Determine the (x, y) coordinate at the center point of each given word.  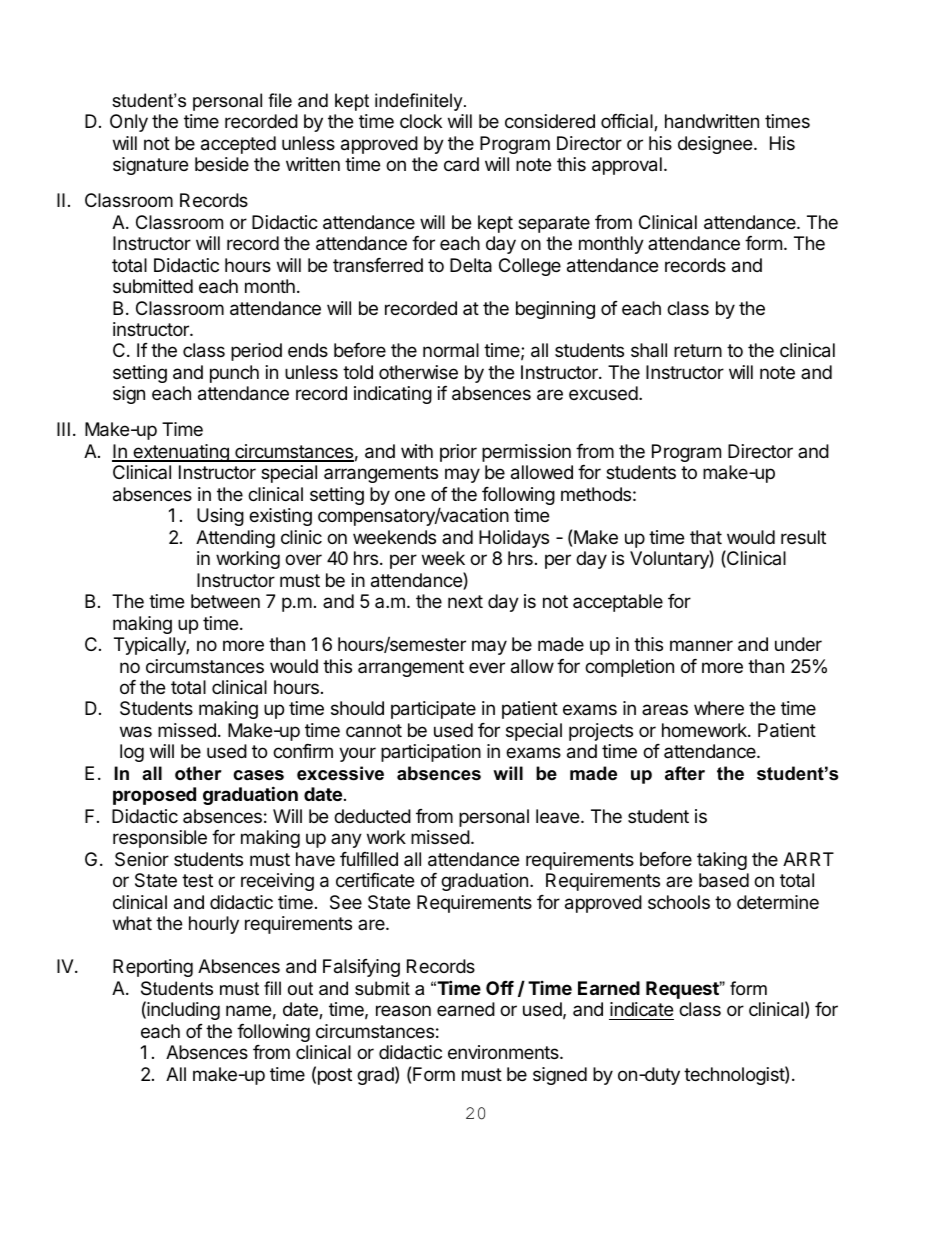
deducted (372, 816)
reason (403, 1011)
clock (421, 121)
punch (234, 374)
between (225, 601)
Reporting (153, 968)
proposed (154, 796)
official (628, 122)
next (465, 601)
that (706, 537)
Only (129, 123)
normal (451, 350)
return (698, 350)
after (685, 773)
